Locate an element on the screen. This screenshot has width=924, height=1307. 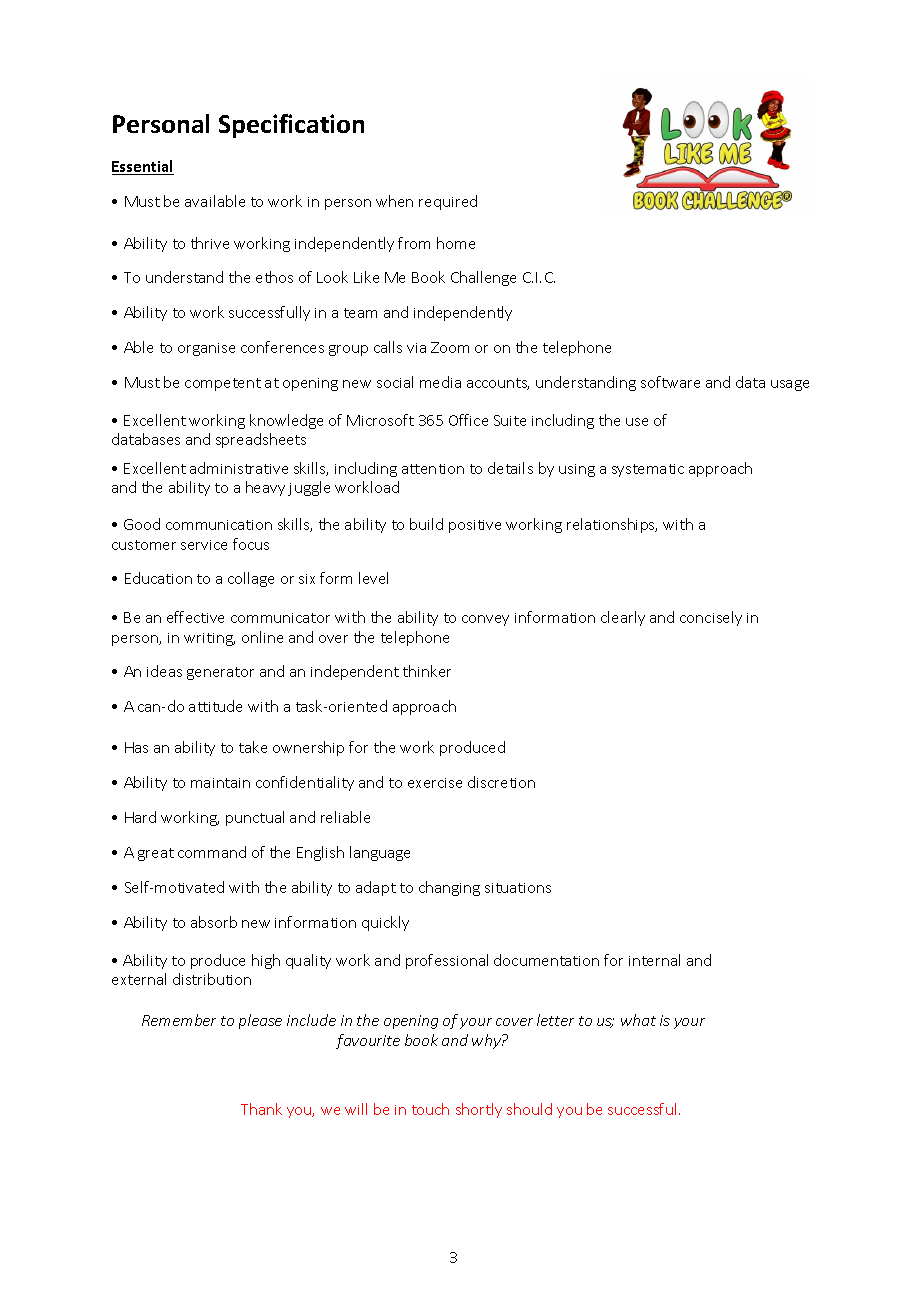
maintain is located at coordinates (220, 783).
